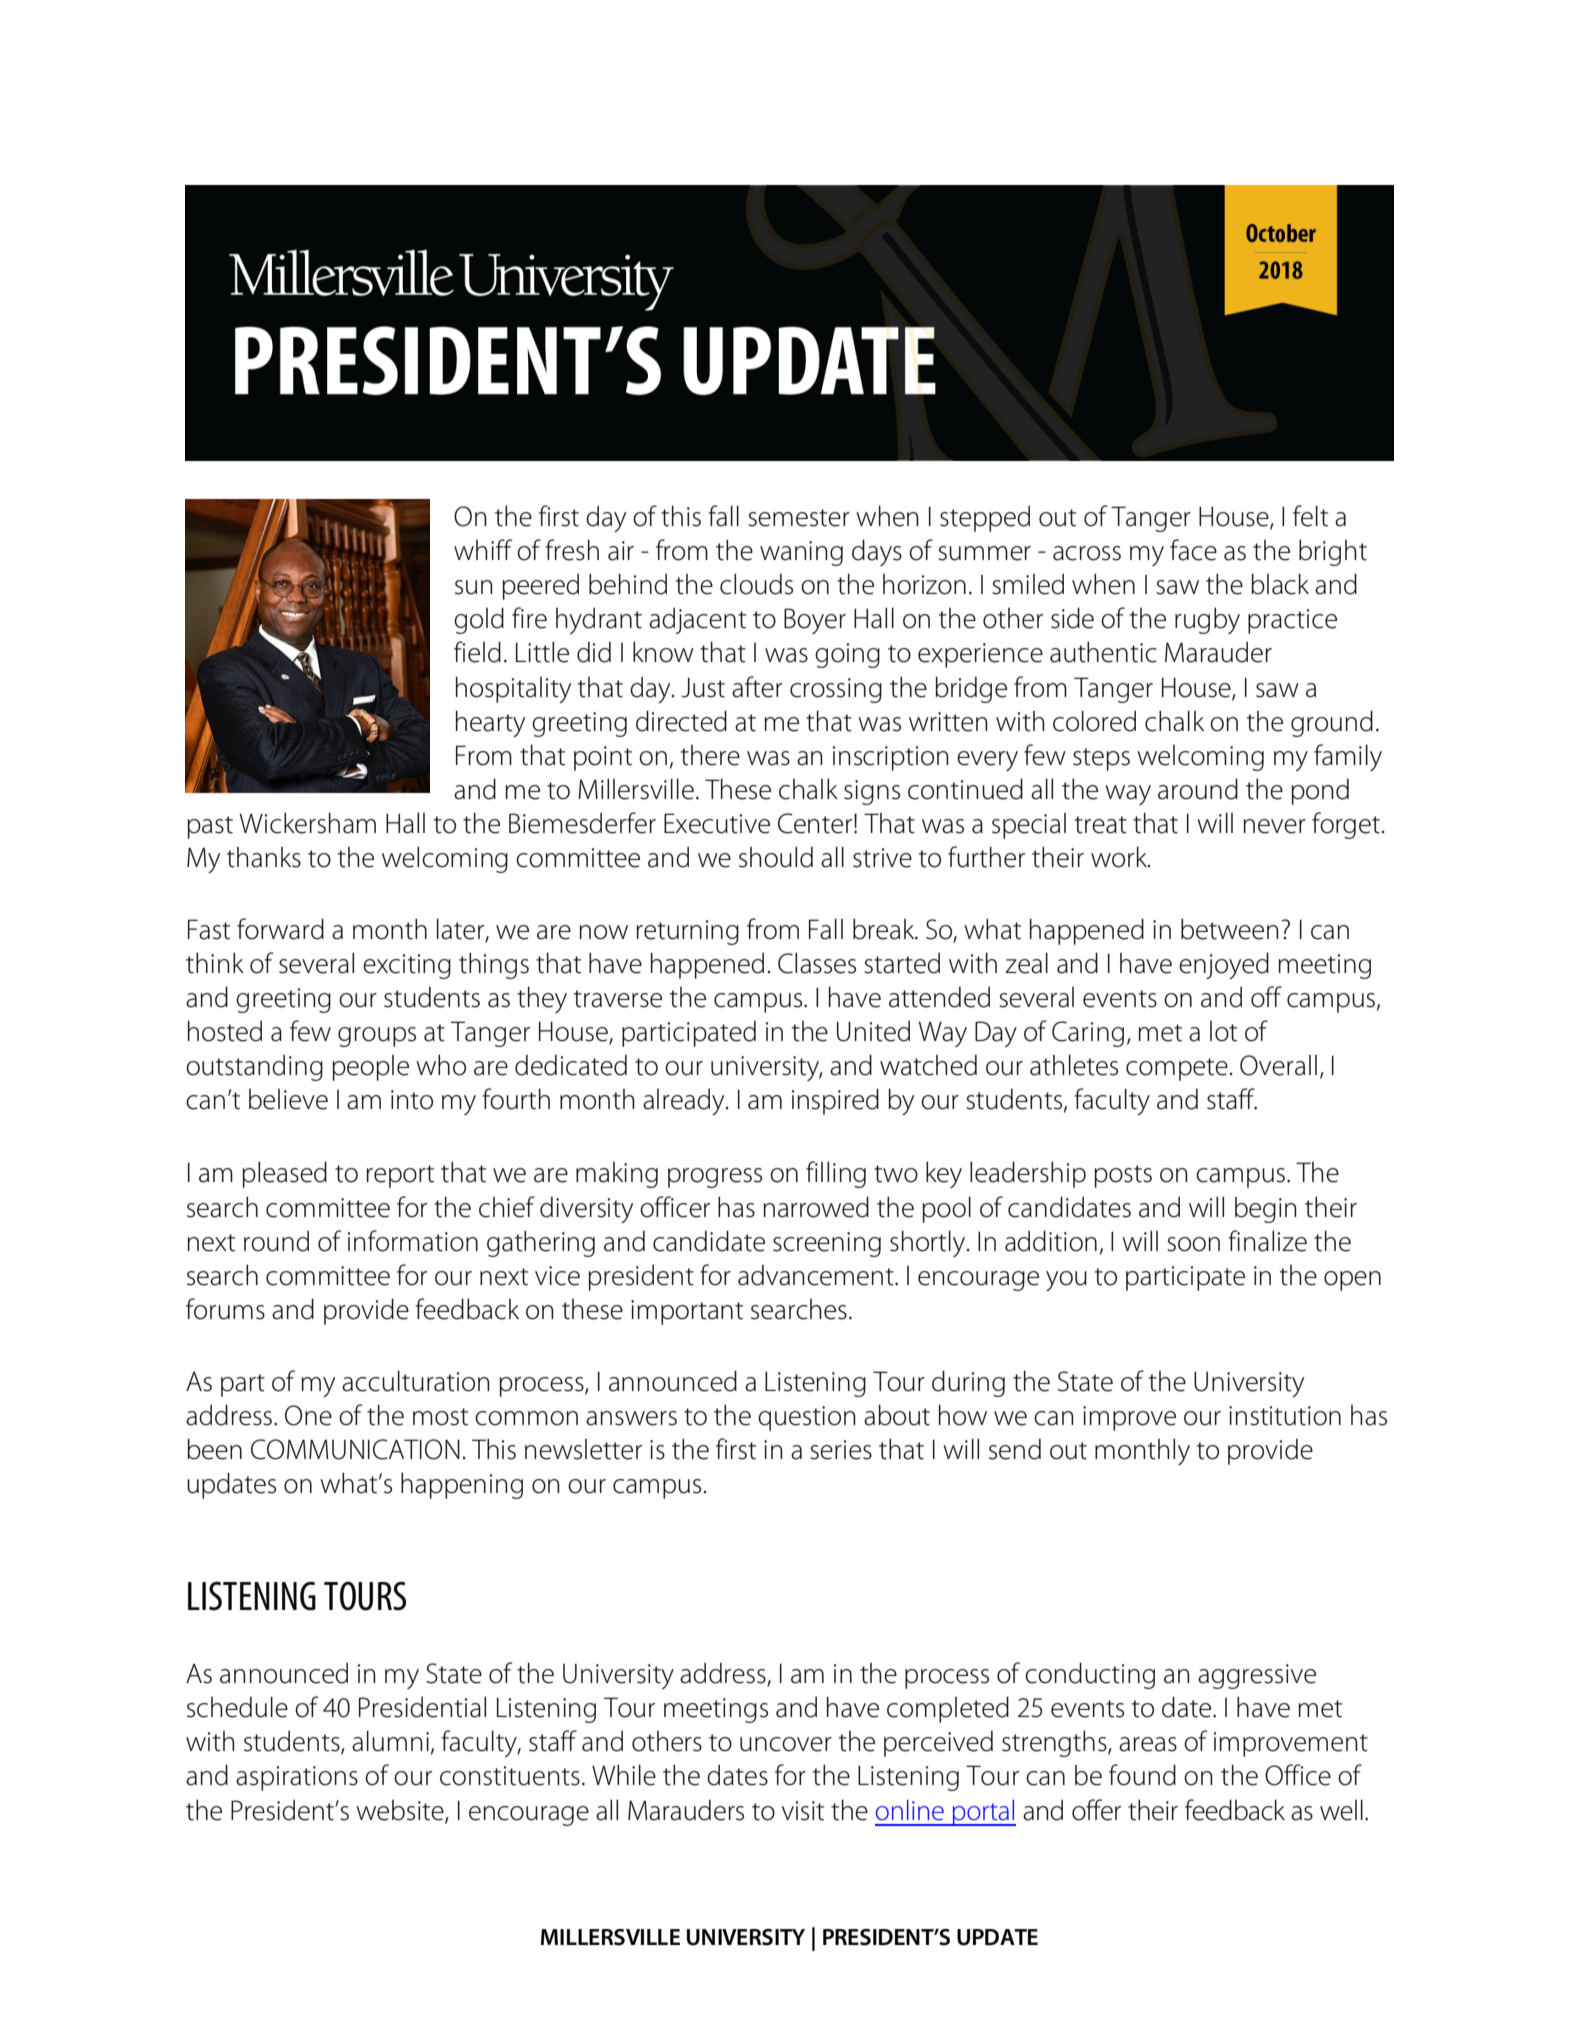 This image has height=2043, width=1579. What do you see at coordinates (407, 966) in the image?
I see `exciting` at bounding box center [407, 966].
